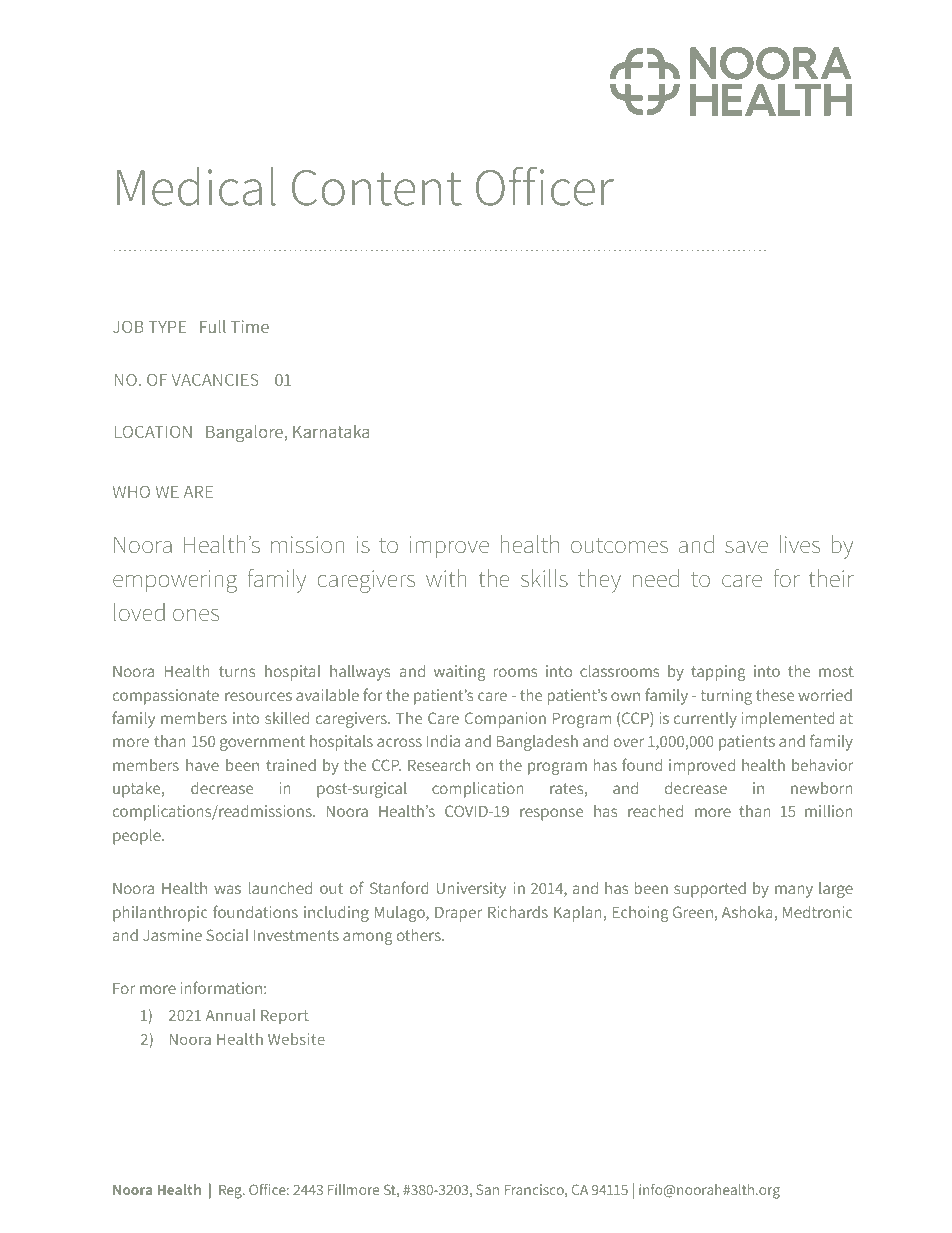 The width and height of the document is (952, 1233). Describe the element at coordinates (296, 1039) in the document. I see `Website` at that location.
